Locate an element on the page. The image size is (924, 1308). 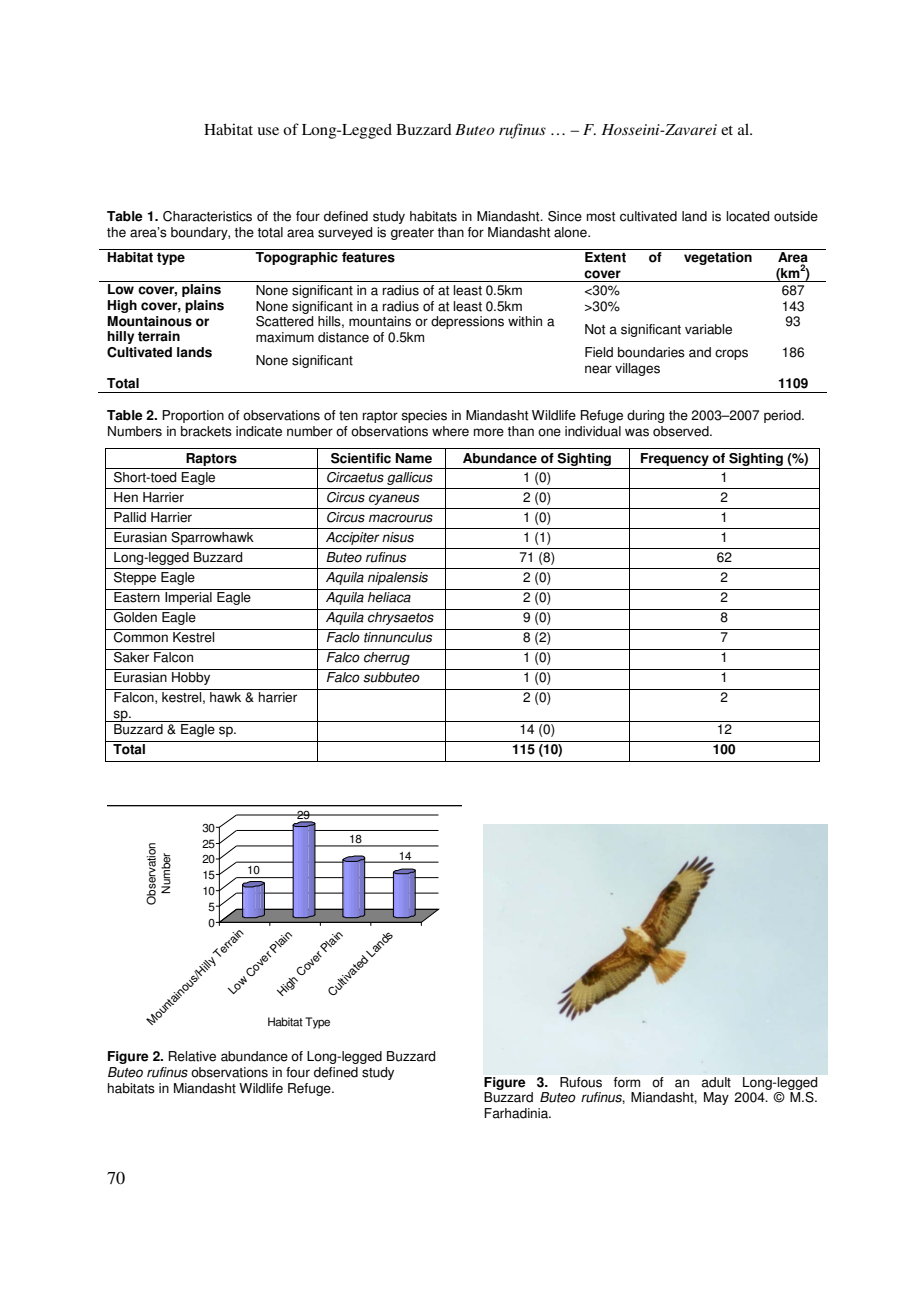
use is located at coordinates (268, 131).
